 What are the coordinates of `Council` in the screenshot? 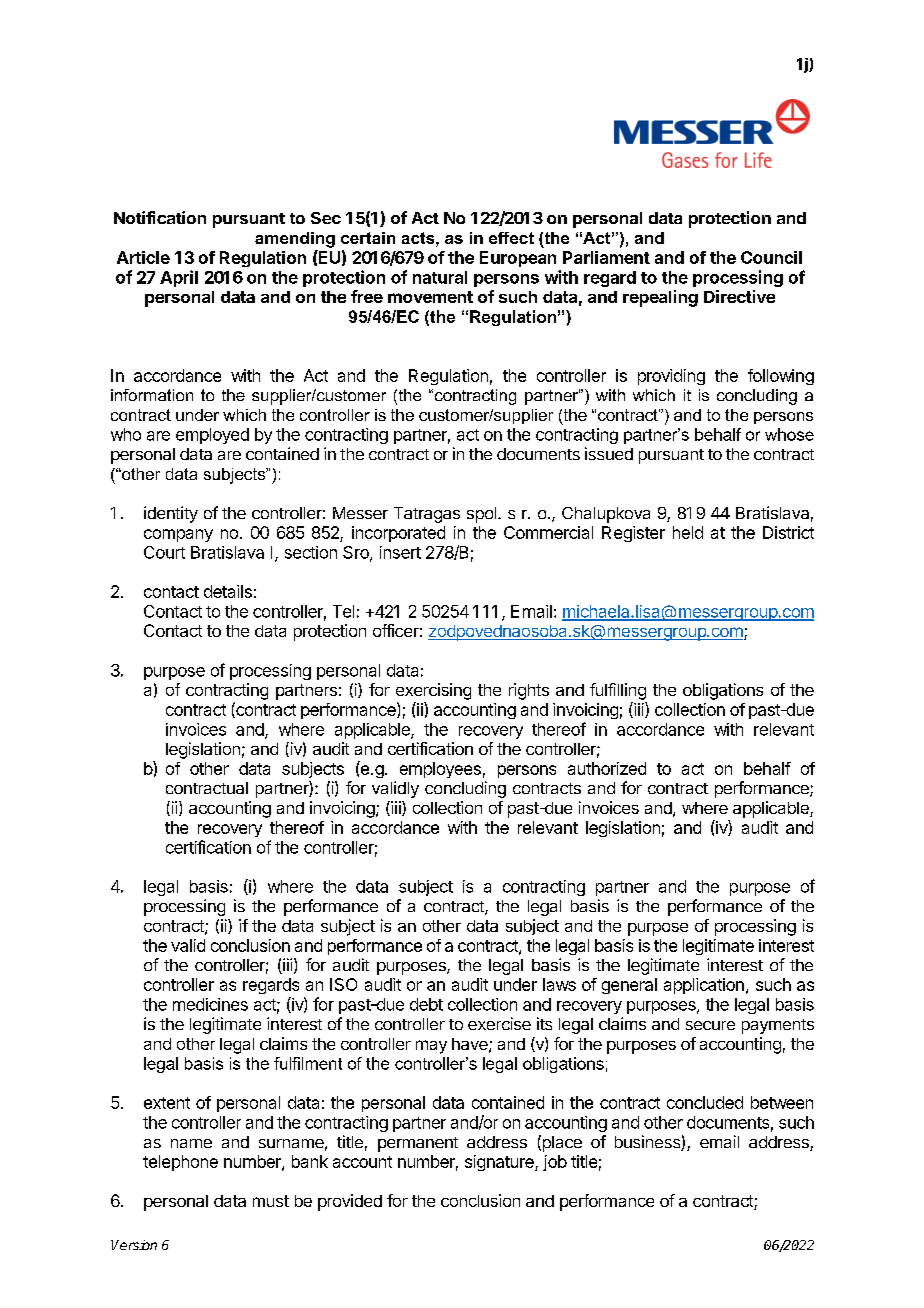 It's located at (771, 257).
